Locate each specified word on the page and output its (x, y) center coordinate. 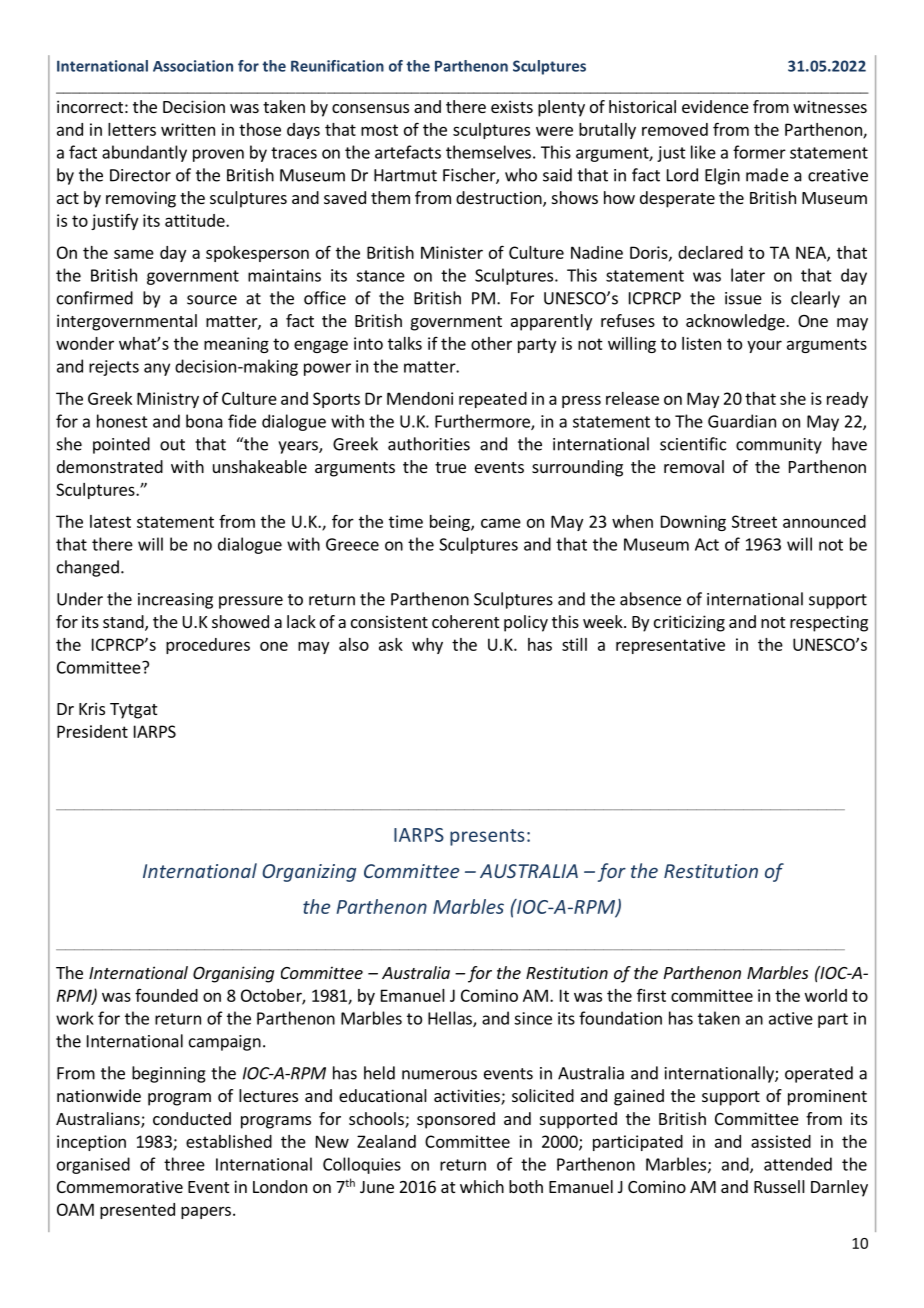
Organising (233, 974)
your (764, 346)
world (826, 995)
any (157, 369)
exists (512, 106)
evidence (715, 106)
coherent (465, 621)
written (188, 129)
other (491, 343)
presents (487, 837)
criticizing (689, 623)
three (184, 1164)
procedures (208, 646)
